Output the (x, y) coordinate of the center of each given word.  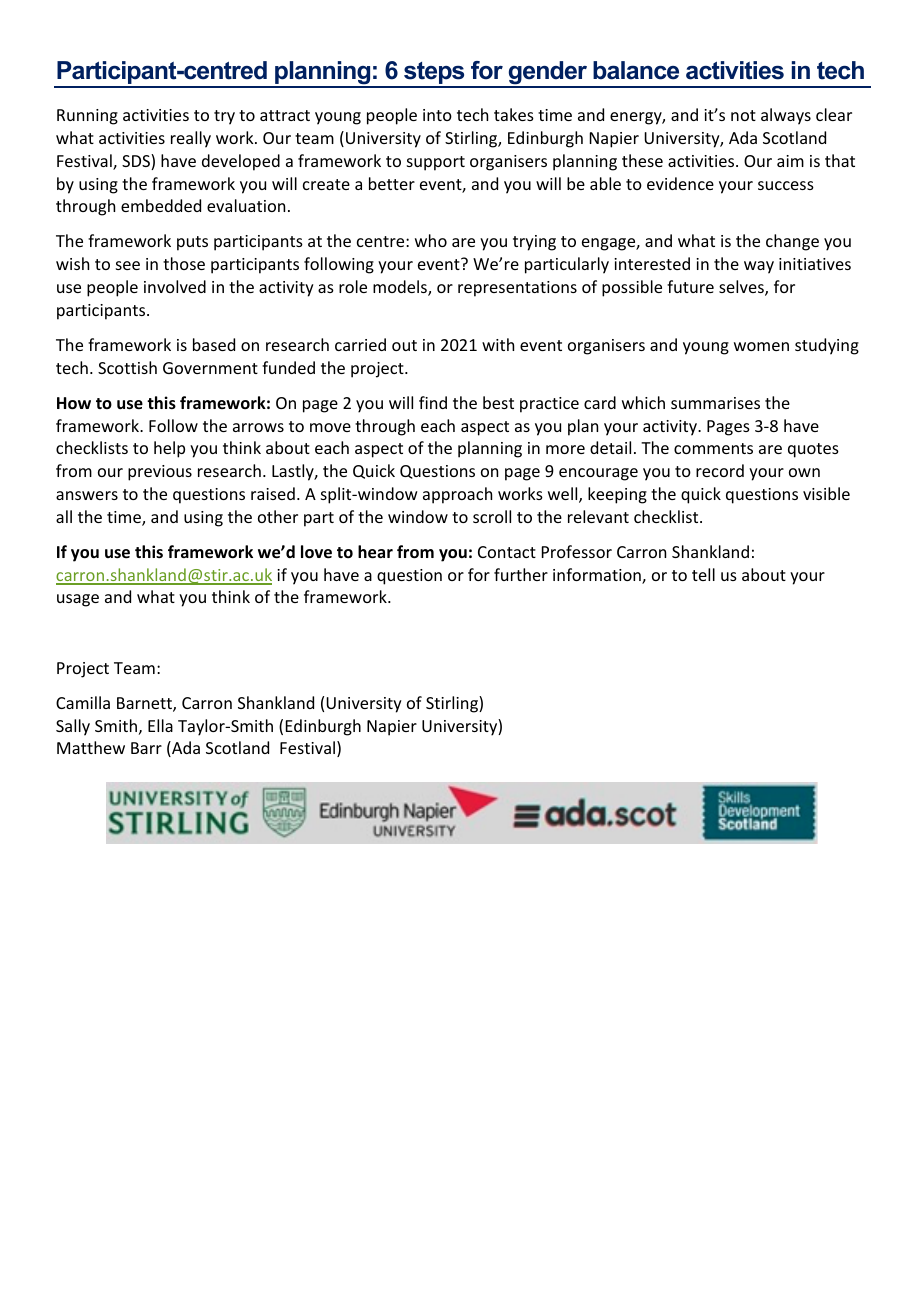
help (169, 449)
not (743, 115)
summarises (715, 403)
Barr (146, 748)
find (433, 402)
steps (434, 74)
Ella (160, 725)
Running (87, 117)
